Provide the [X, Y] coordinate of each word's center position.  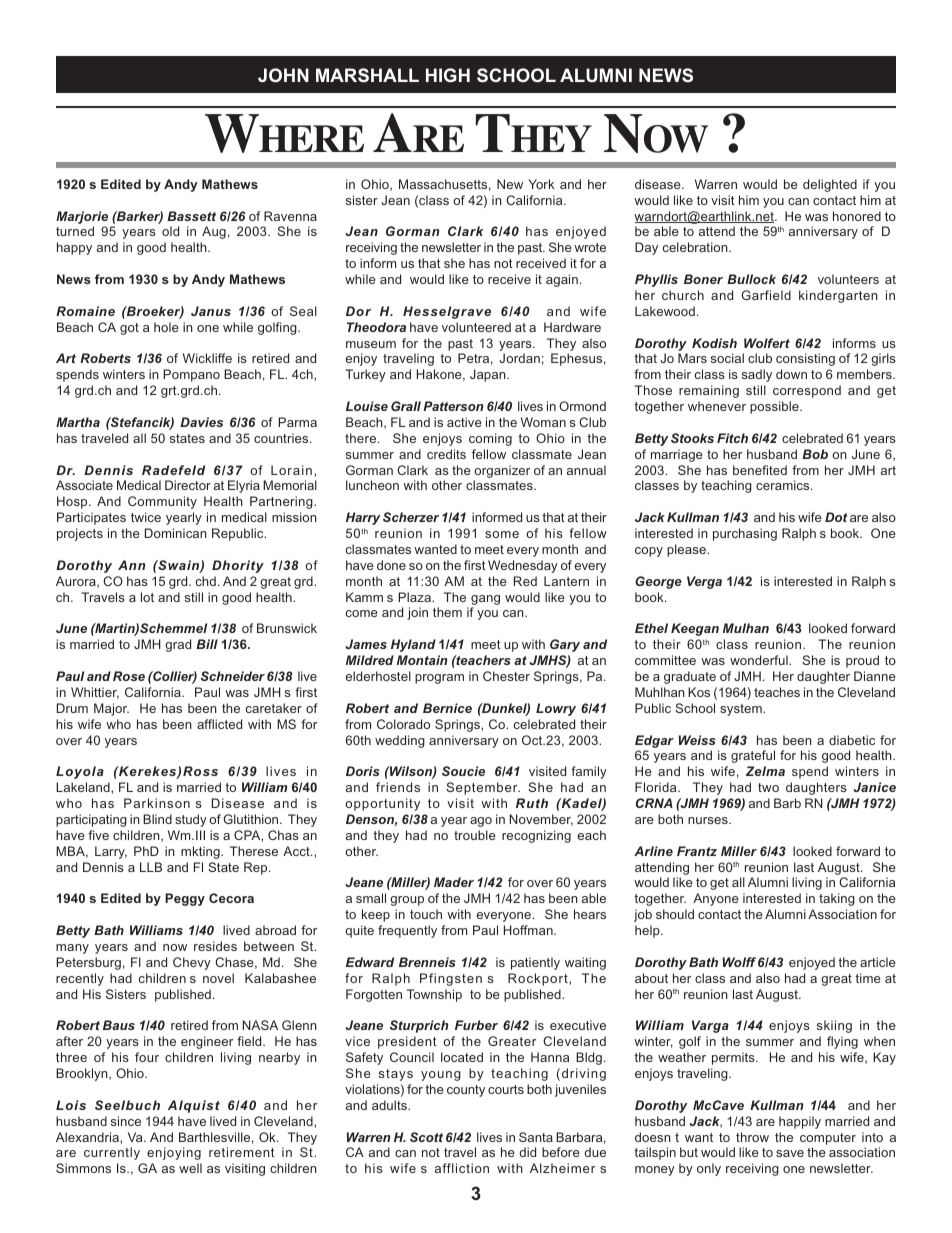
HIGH [448, 75]
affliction [462, 1168]
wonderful [760, 660]
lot [147, 597]
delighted [830, 185]
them [447, 612]
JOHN [283, 75]
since [126, 1121]
